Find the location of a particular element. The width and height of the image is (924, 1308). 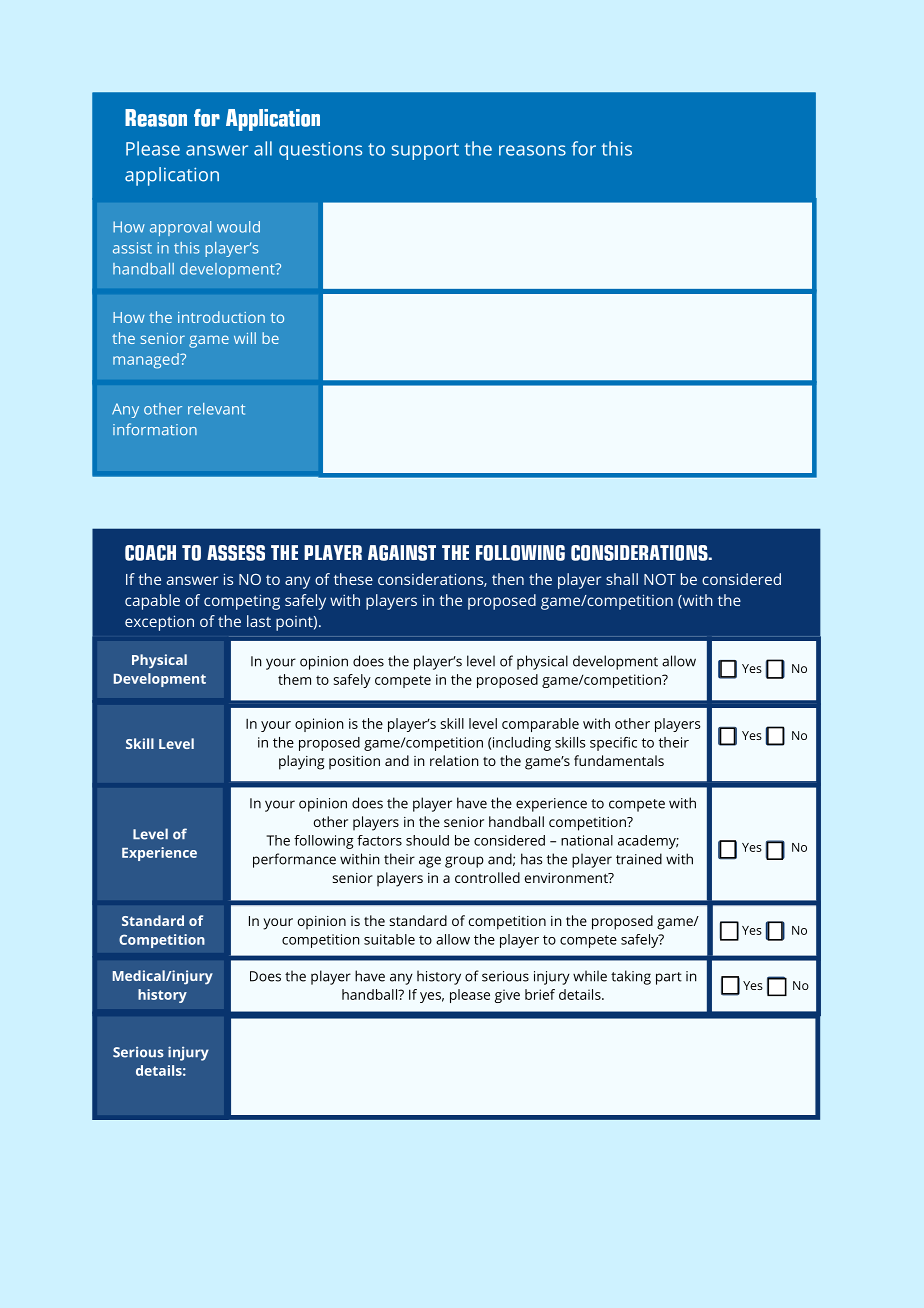

fundamentals is located at coordinates (619, 760).
